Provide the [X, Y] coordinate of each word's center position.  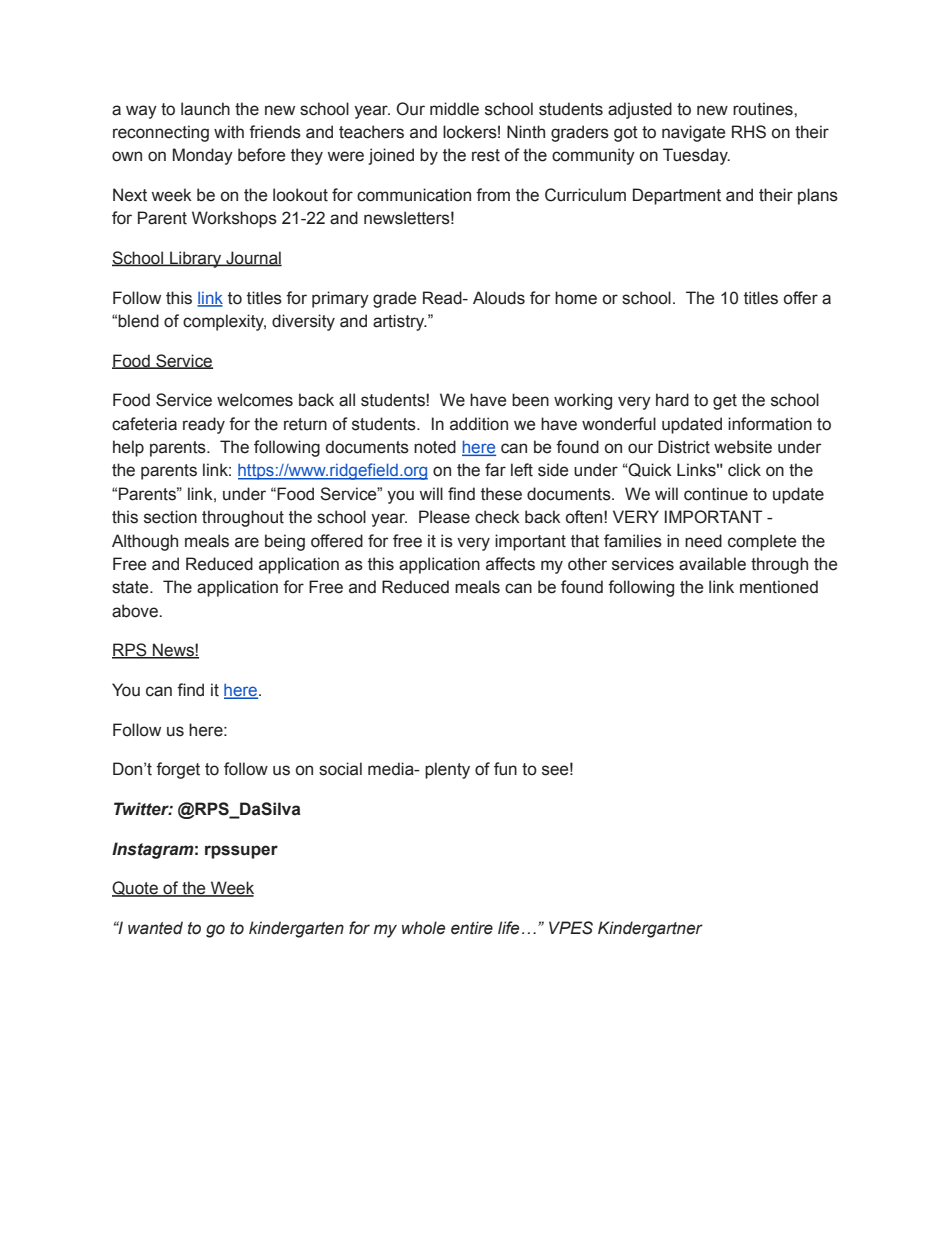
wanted [155, 928]
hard [672, 400]
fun [505, 769]
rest [486, 155]
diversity [303, 322]
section [170, 517]
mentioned [779, 587]
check [497, 517]
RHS [749, 132]
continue [716, 494]
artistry [400, 322]
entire [472, 928]
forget [178, 770]
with [229, 132]
